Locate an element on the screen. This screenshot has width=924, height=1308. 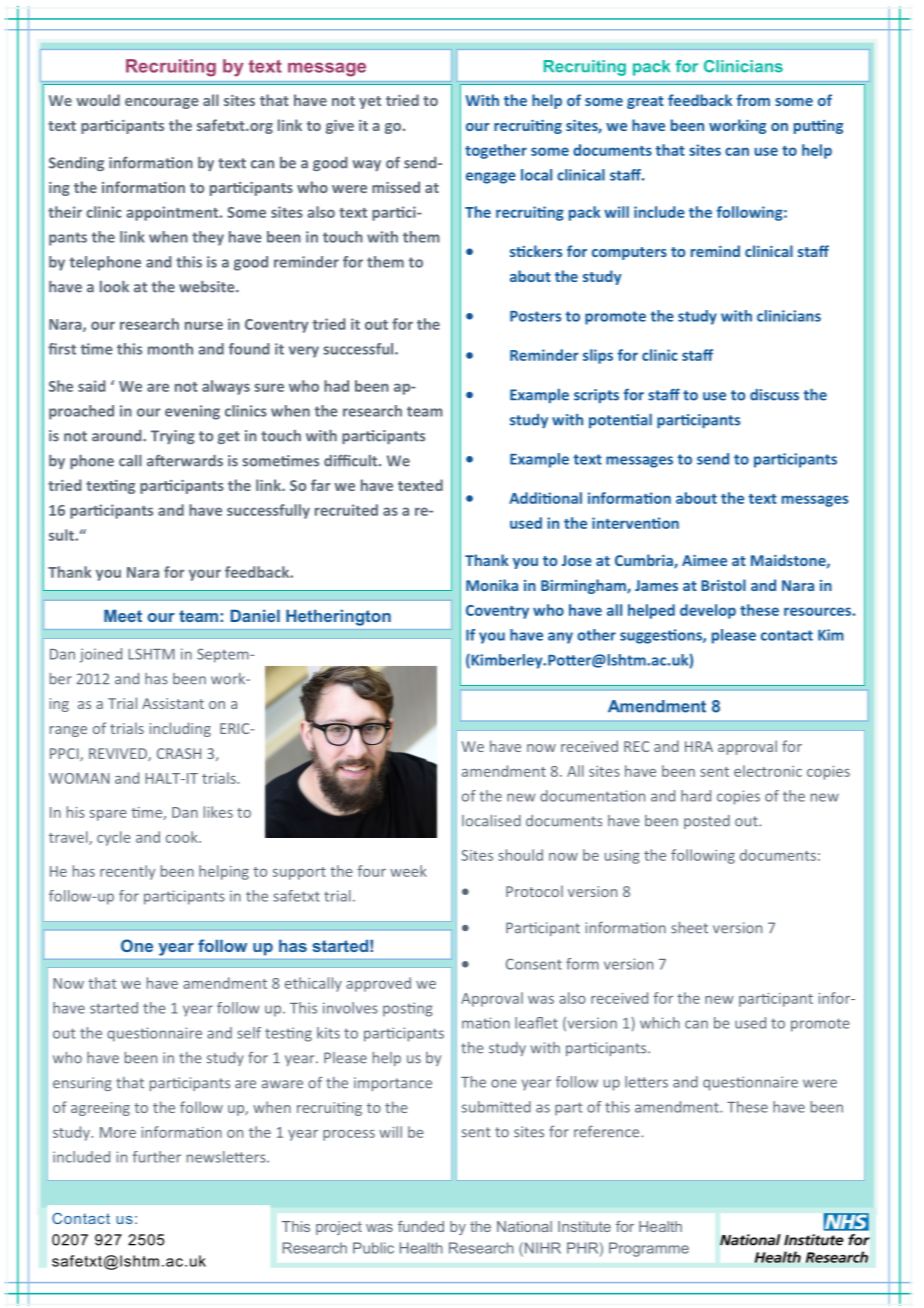
approved is located at coordinates (378, 984).
